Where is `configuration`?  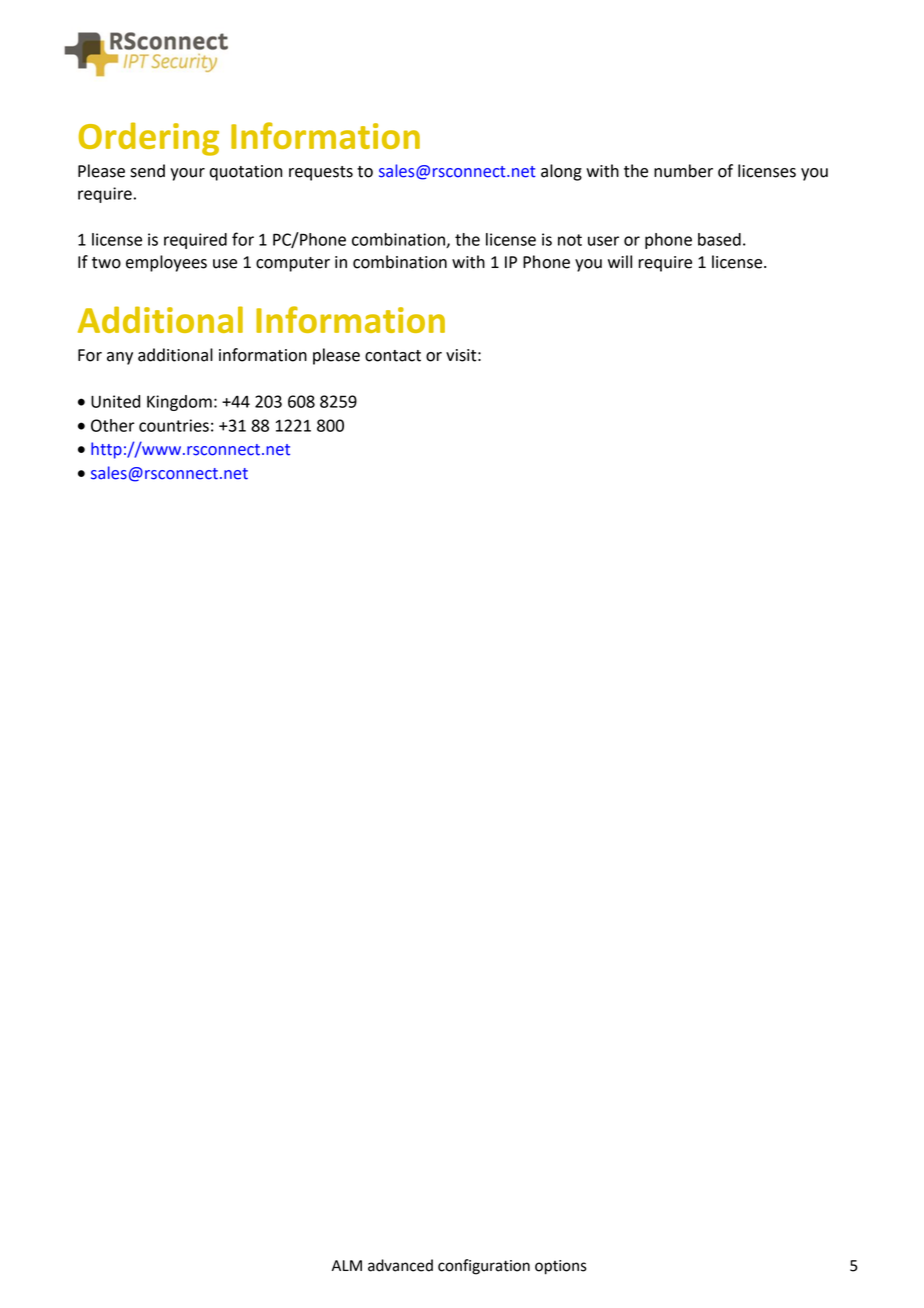
configuration is located at coordinates (484, 1267).
